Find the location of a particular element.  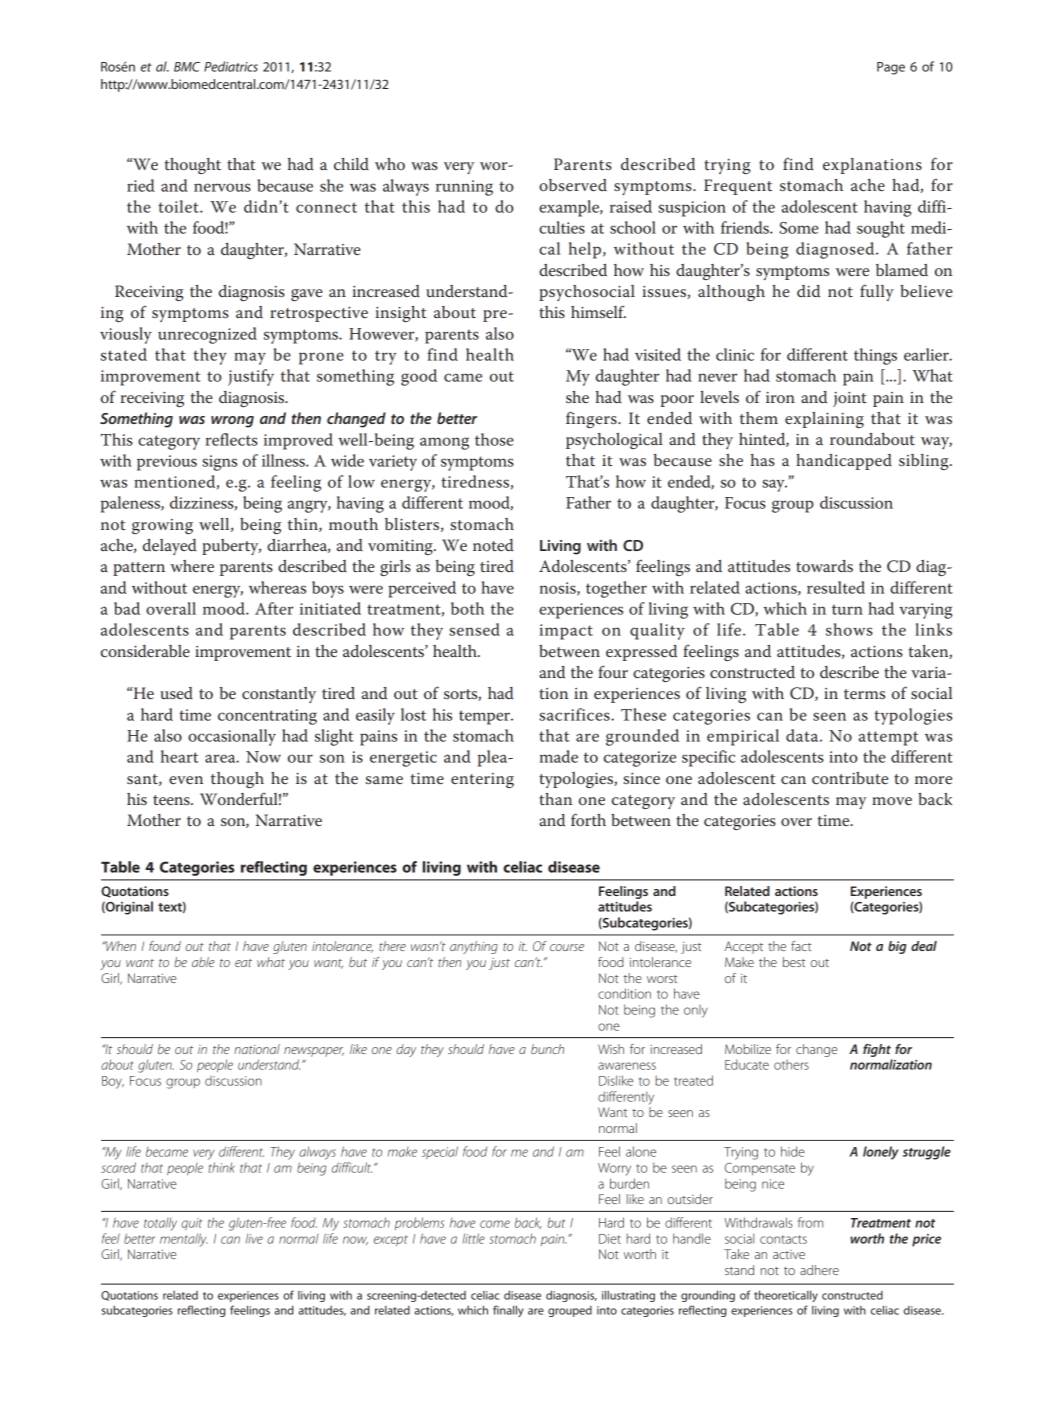

Pediatrics is located at coordinates (231, 66).
